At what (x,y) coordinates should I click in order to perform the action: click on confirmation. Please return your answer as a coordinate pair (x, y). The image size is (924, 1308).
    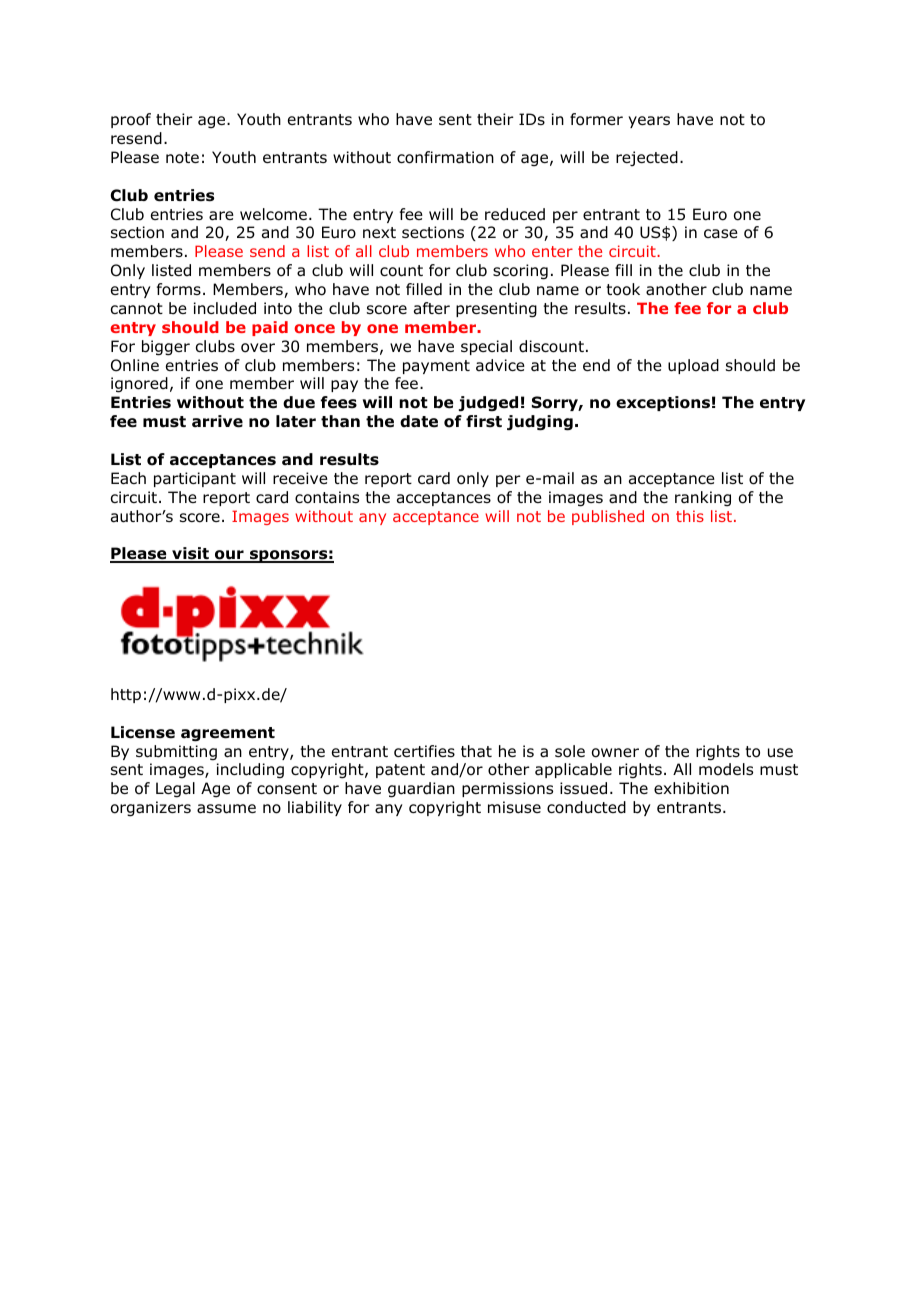
    Looking at the image, I should click on (445, 157).
